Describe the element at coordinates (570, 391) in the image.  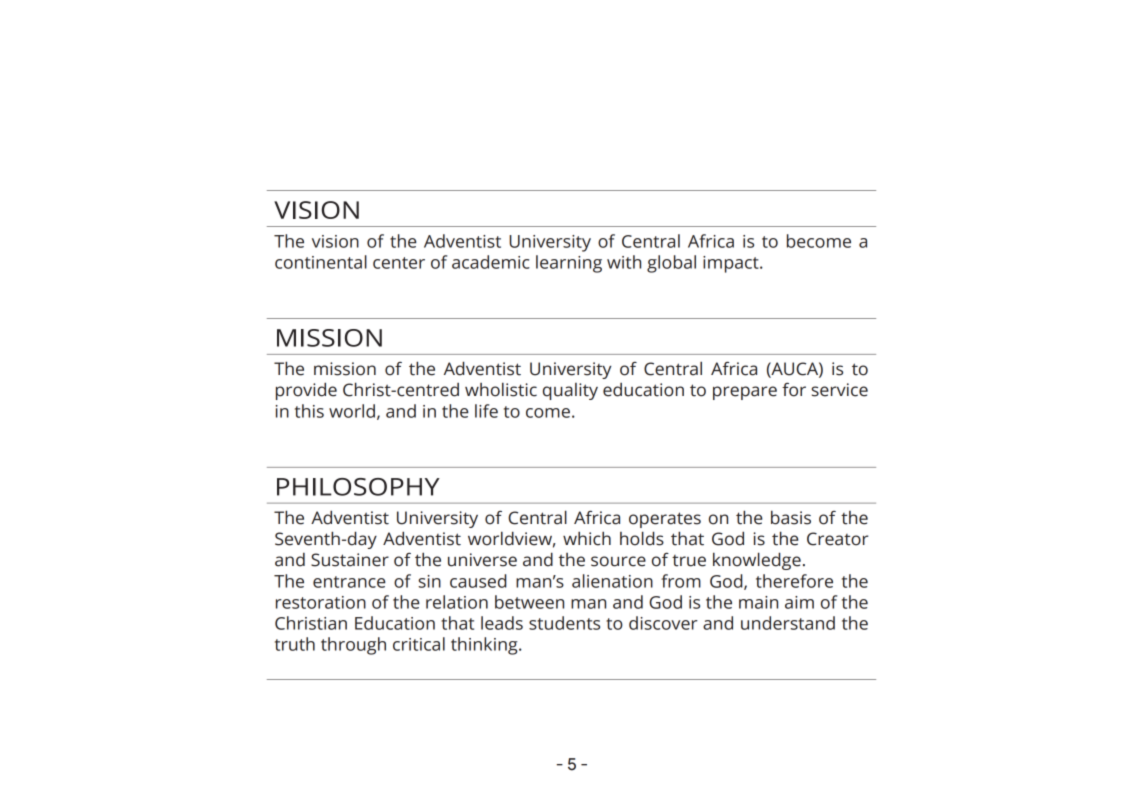
I see `quality` at that location.
